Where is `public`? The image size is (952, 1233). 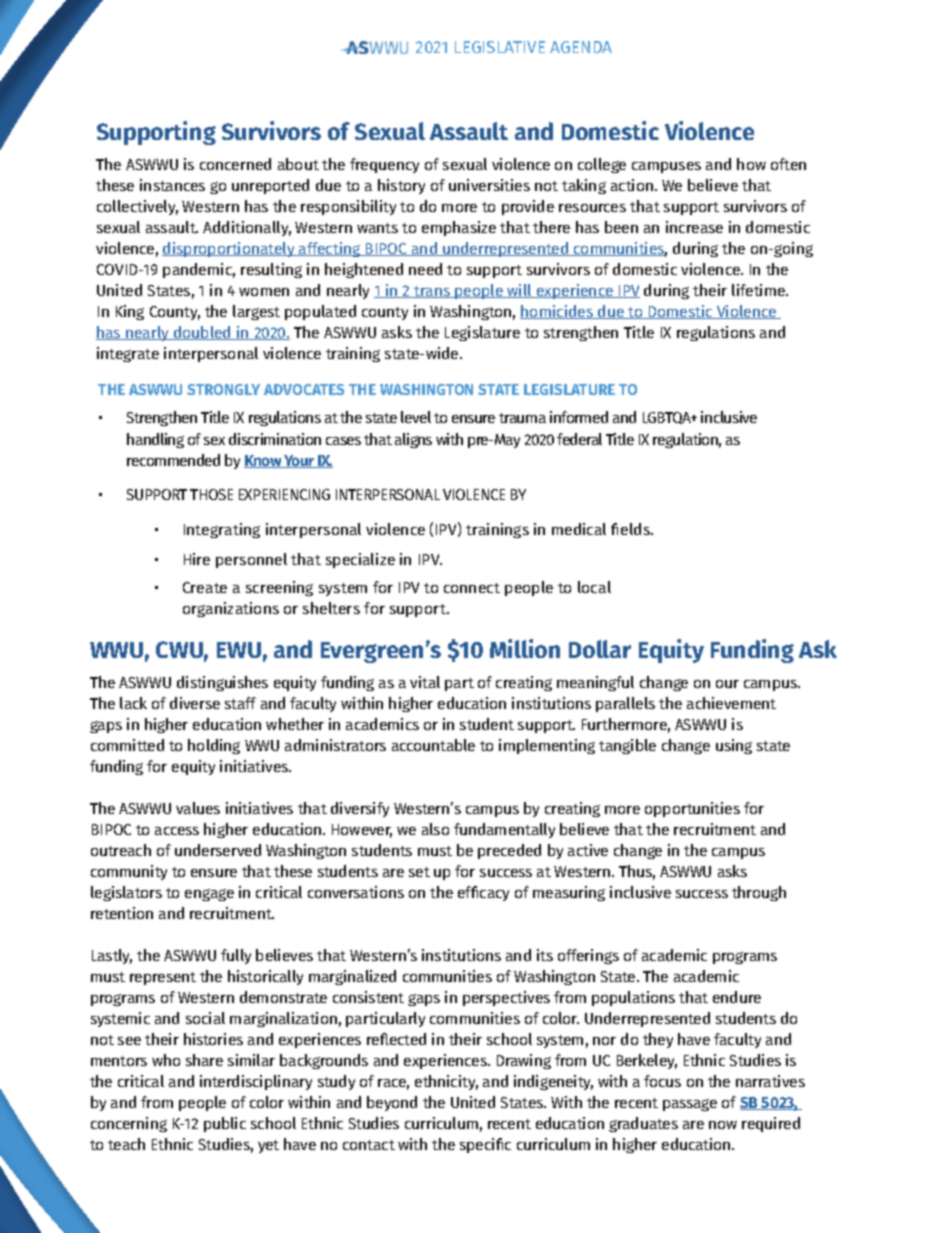
public is located at coordinates (225, 1124).
